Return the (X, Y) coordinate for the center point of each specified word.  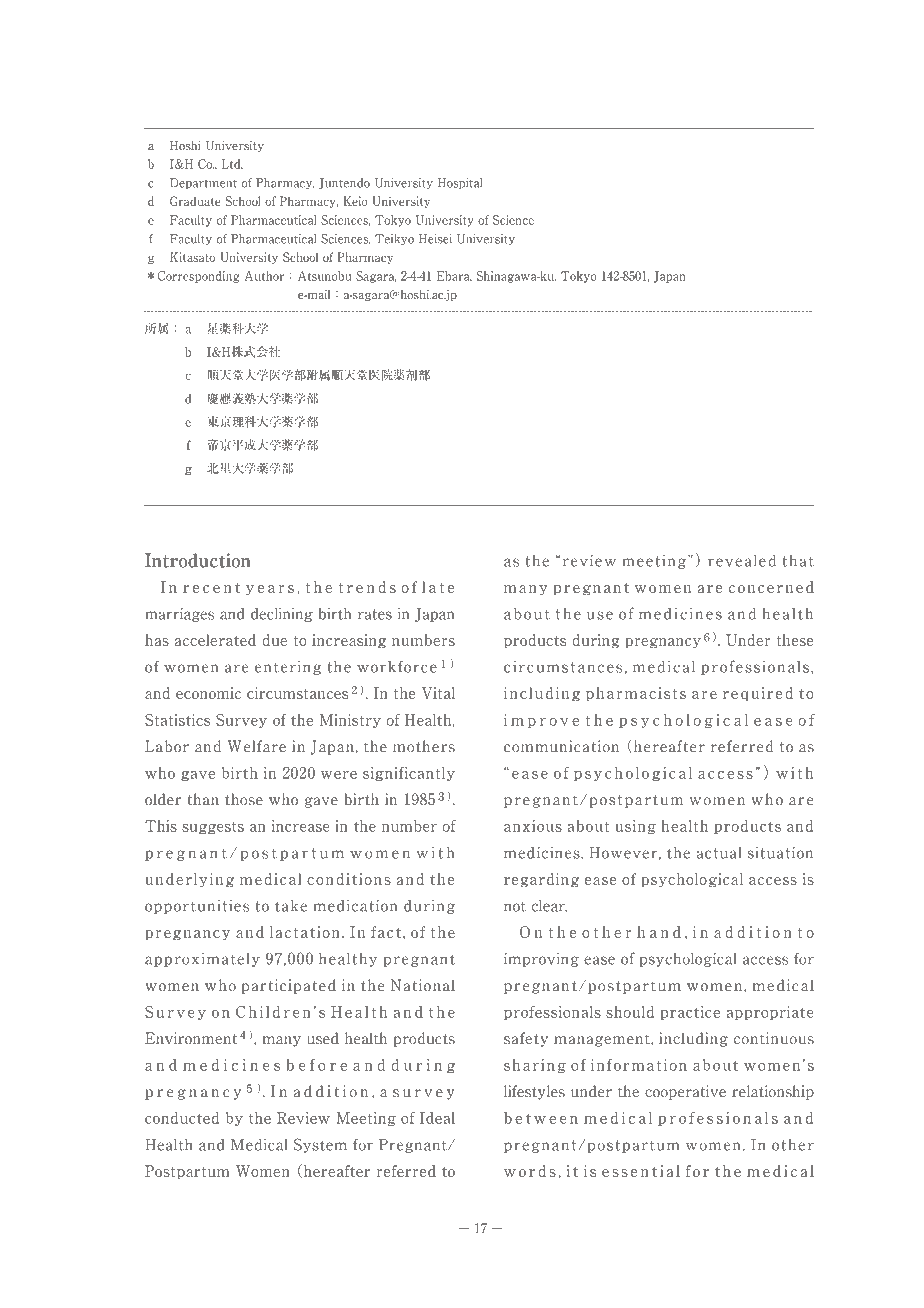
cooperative (685, 1092)
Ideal (437, 1118)
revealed (742, 560)
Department (203, 184)
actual (719, 853)
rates (375, 614)
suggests (213, 828)
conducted (182, 1118)
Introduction (198, 560)
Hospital (460, 184)
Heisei (435, 239)
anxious (533, 826)
